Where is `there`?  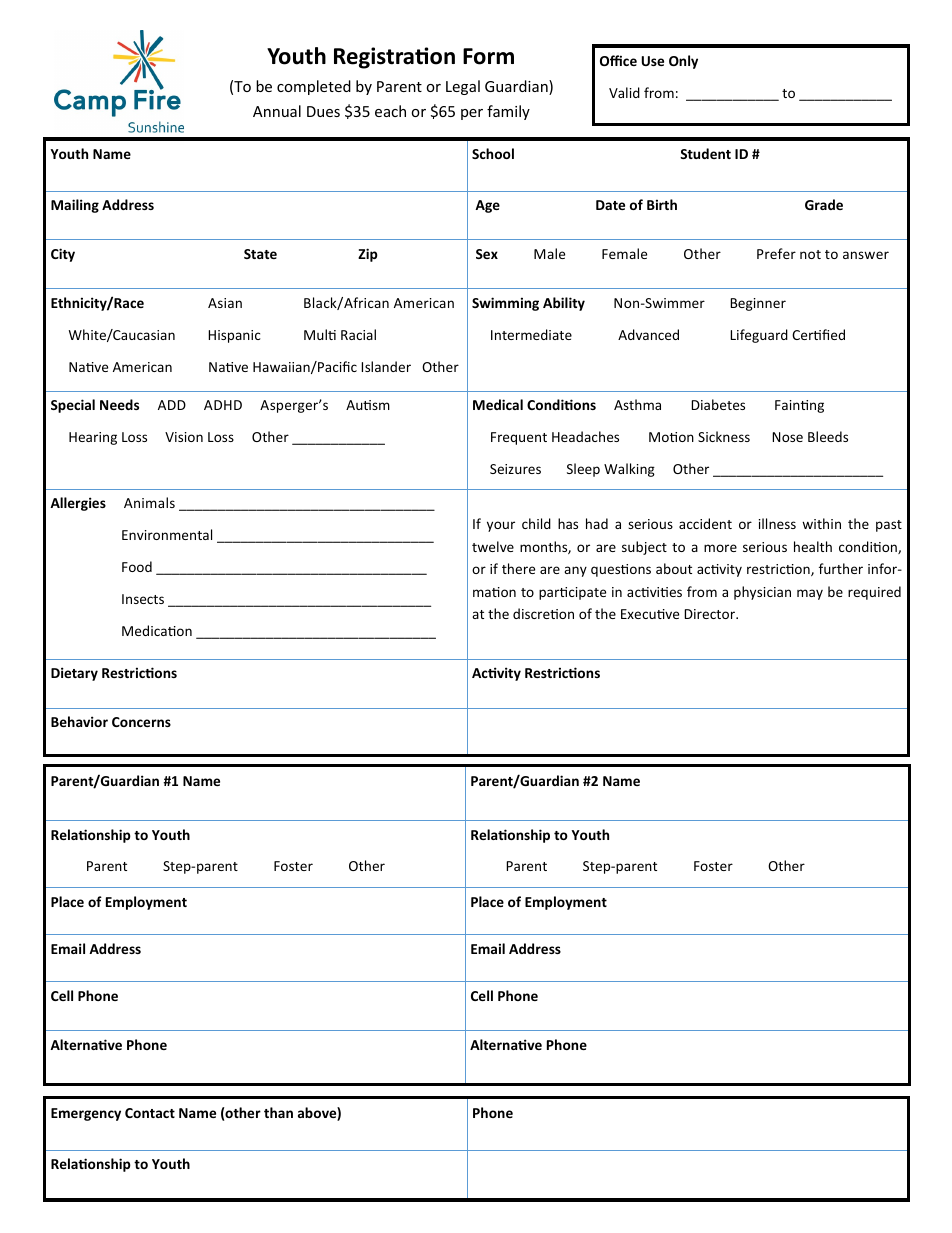
there is located at coordinates (518, 568).
